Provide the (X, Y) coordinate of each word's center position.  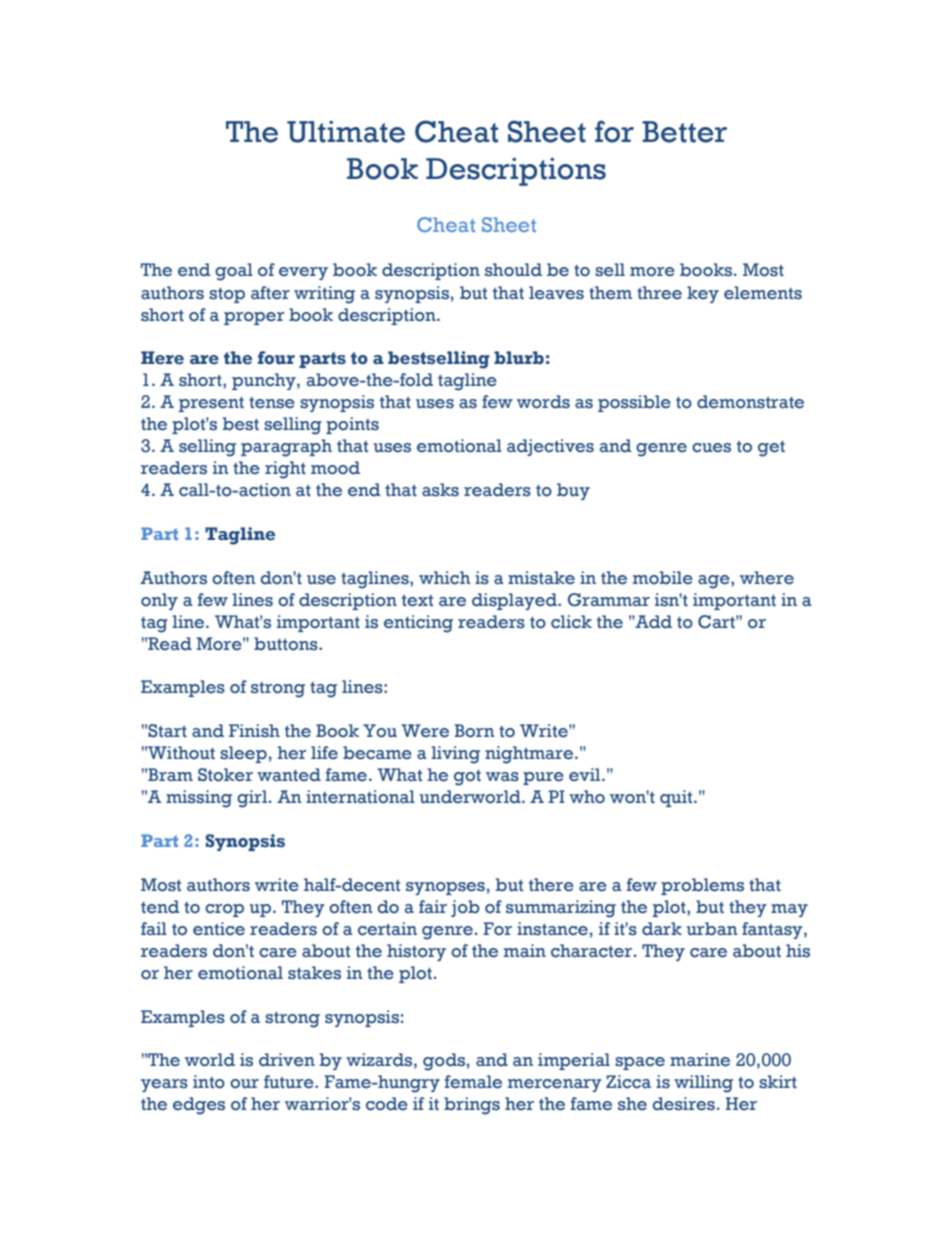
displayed (516, 601)
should (513, 270)
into (209, 1082)
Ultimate (346, 132)
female (473, 1082)
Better (684, 132)
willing (703, 1084)
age (715, 582)
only (159, 601)
